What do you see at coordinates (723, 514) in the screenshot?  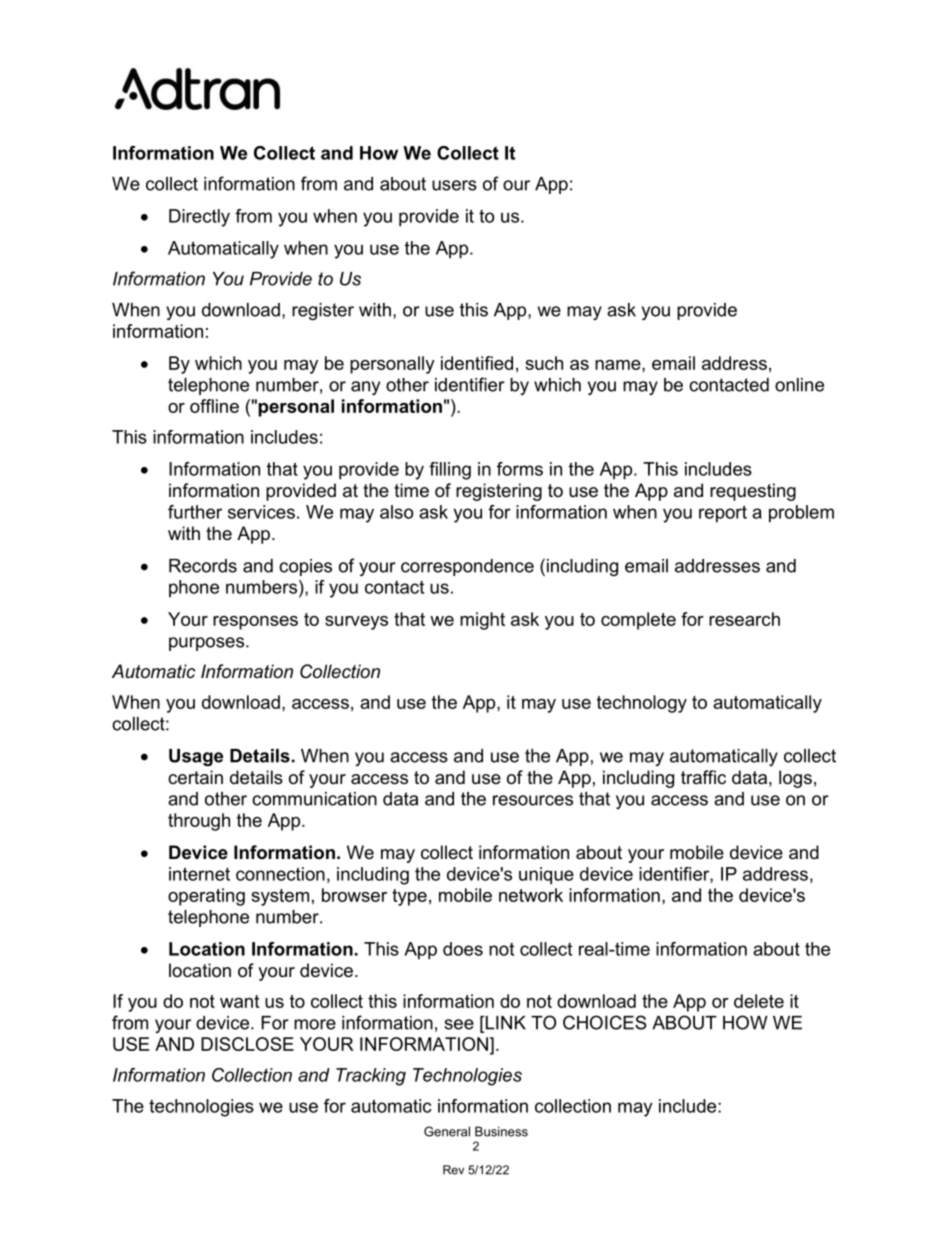 I see `report` at bounding box center [723, 514].
